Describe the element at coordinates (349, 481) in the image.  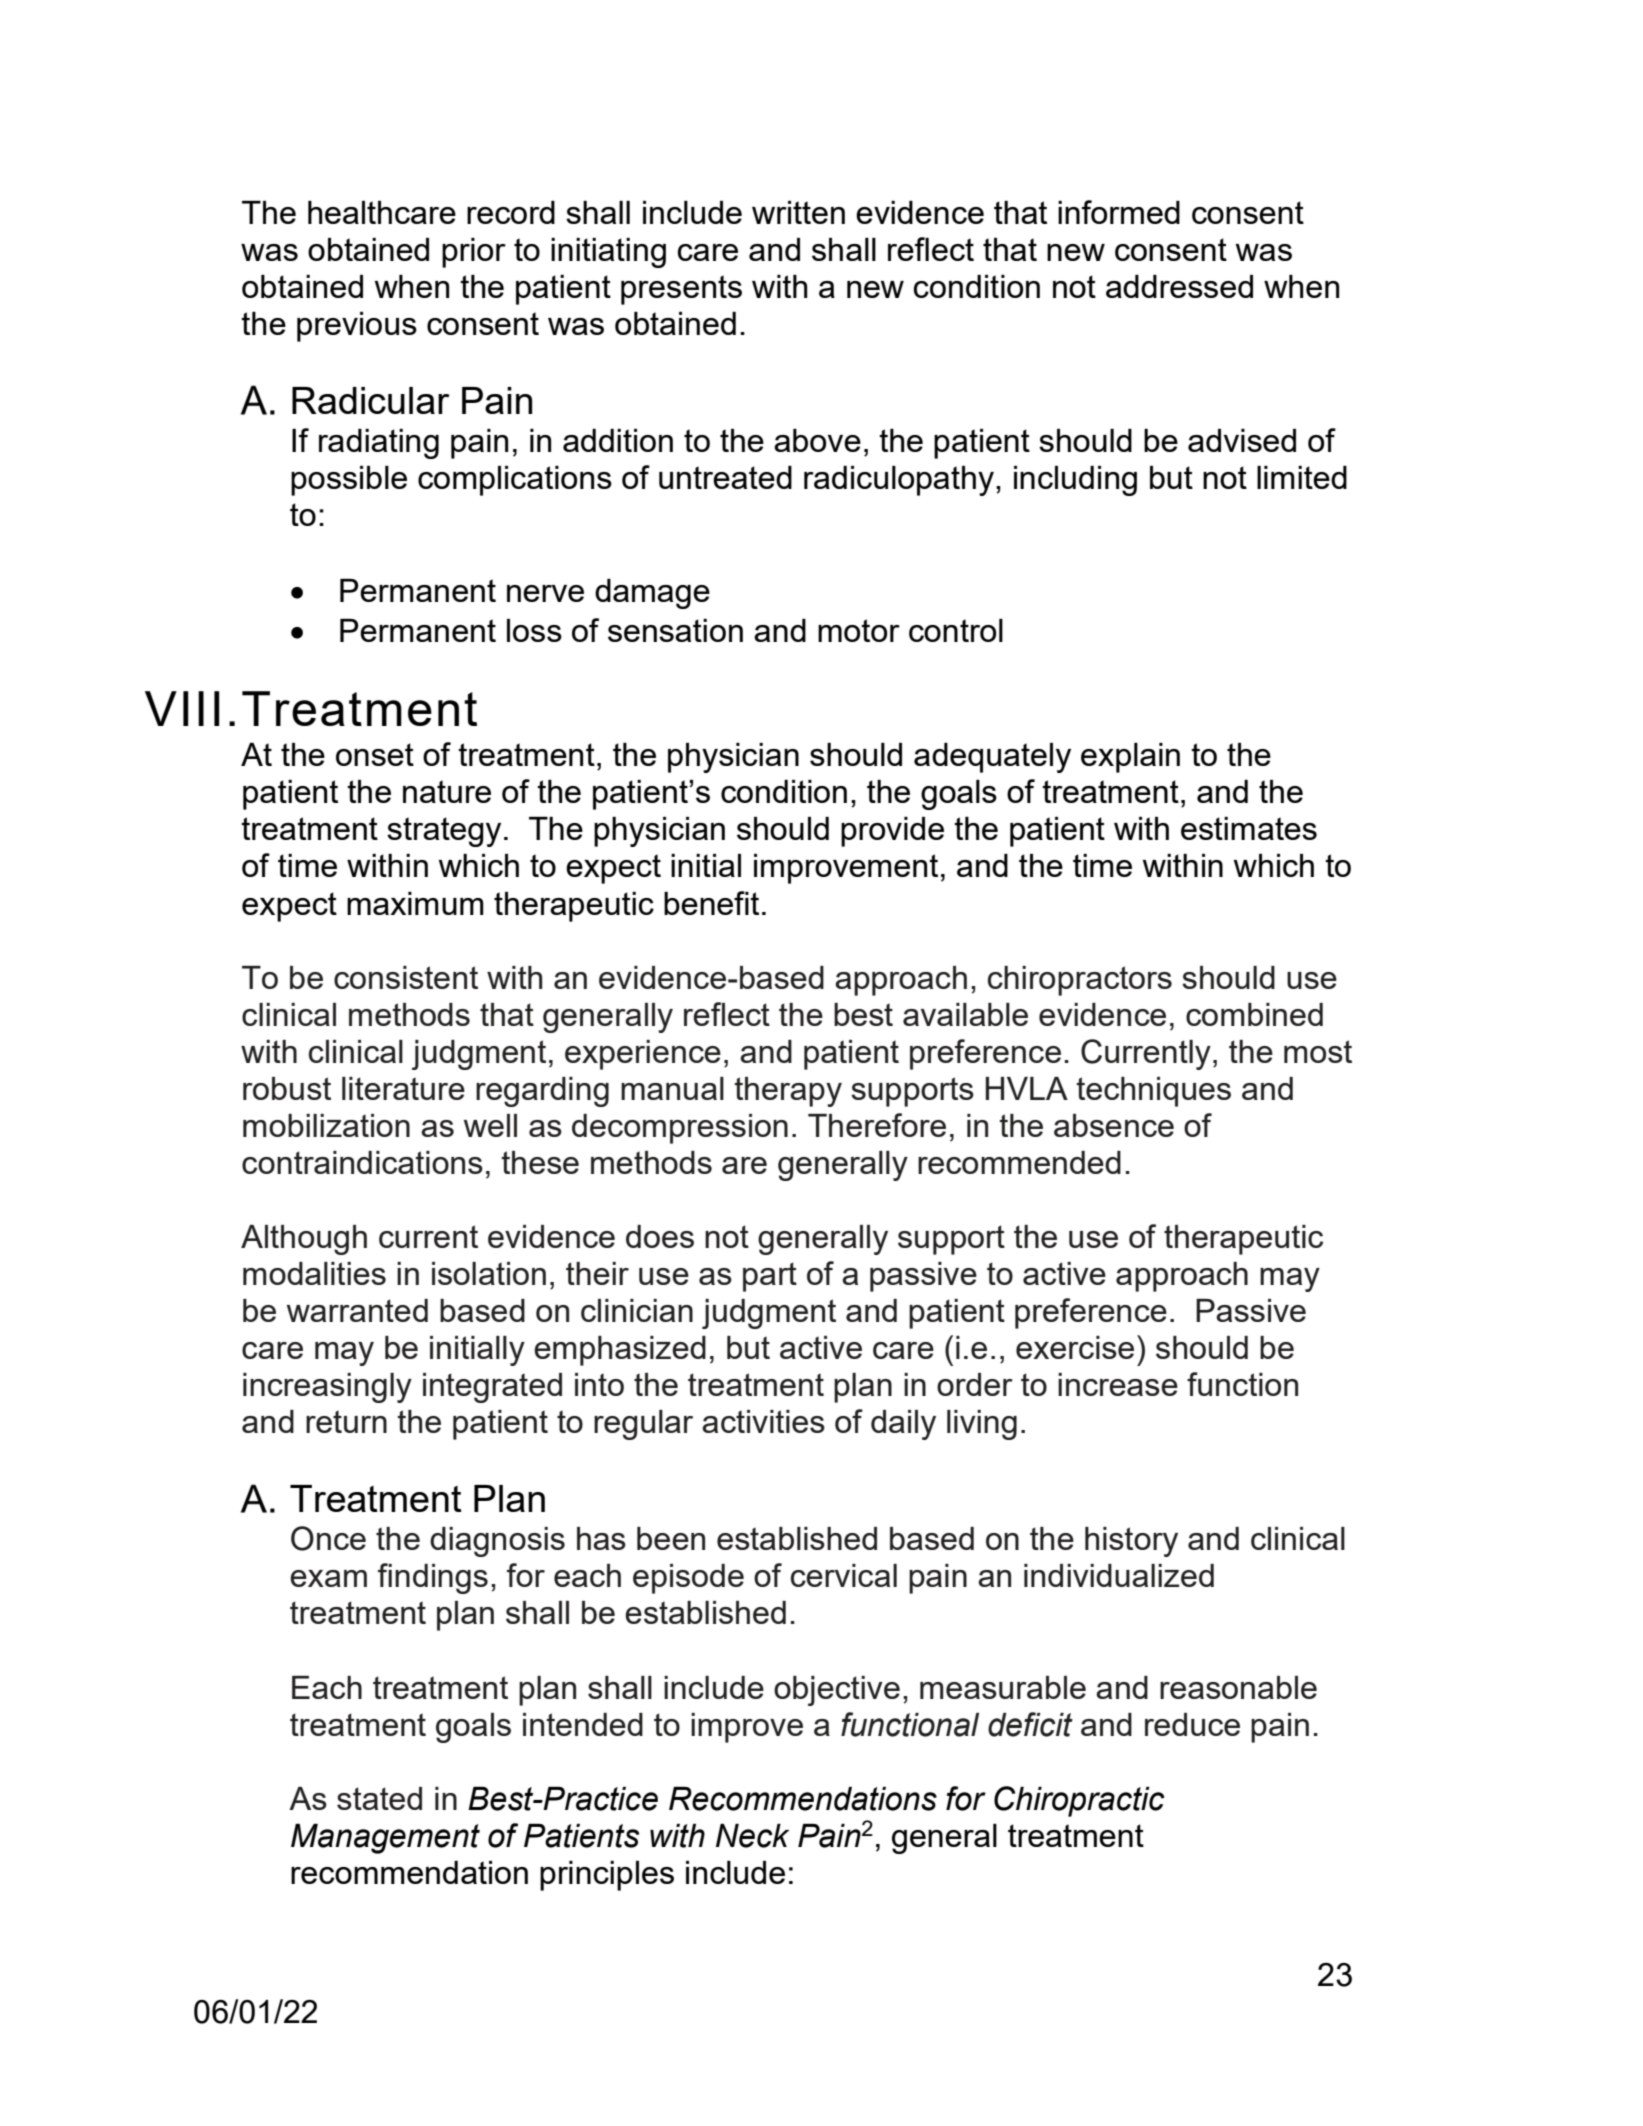
I see `possible` at that location.
